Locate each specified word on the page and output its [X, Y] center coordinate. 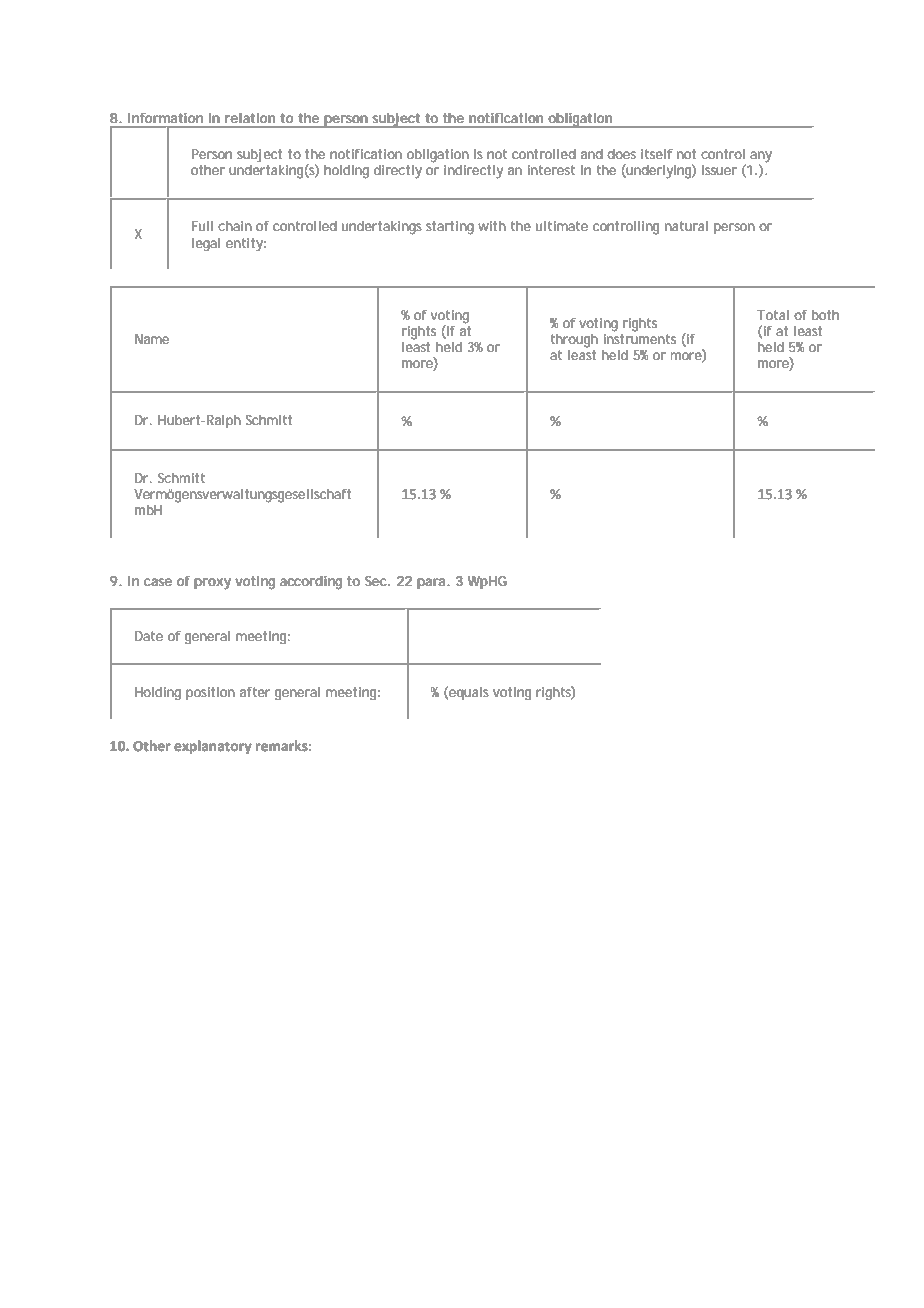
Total [773, 315]
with [492, 226]
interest [551, 170]
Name [152, 339]
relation [250, 118]
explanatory [213, 747]
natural [686, 226]
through [574, 341]
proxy [212, 584]
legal [206, 244]
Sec [377, 581]
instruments [640, 337]
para [432, 583]
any [761, 158]
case [158, 582]
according [311, 583]
